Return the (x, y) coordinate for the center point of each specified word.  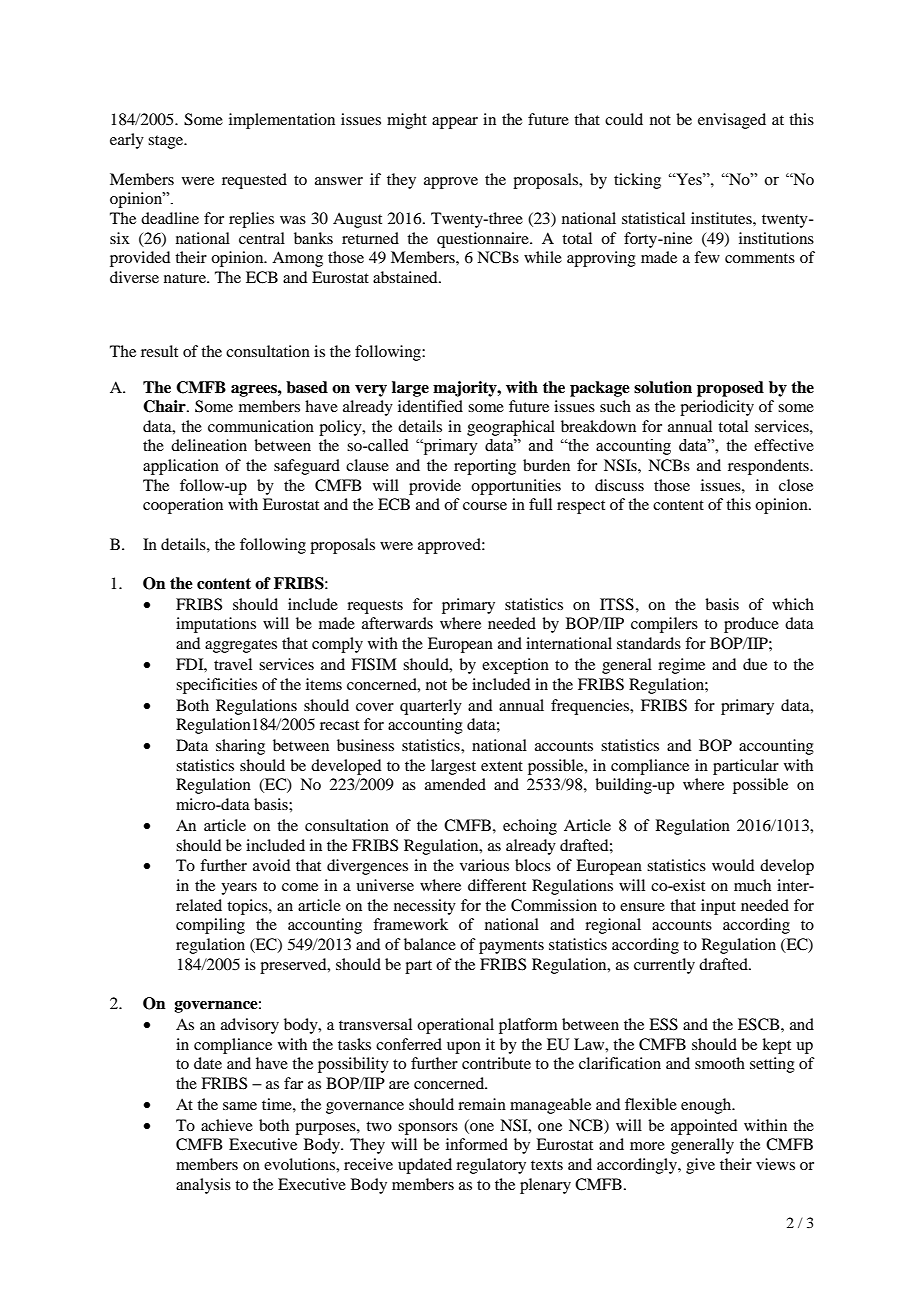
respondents (769, 467)
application (181, 467)
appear (455, 123)
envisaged (732, 121)
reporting (485, 467)
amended (455, 784)
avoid (271, 865)
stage (167, 142)
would (733, 865)
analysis (203, 1186)
